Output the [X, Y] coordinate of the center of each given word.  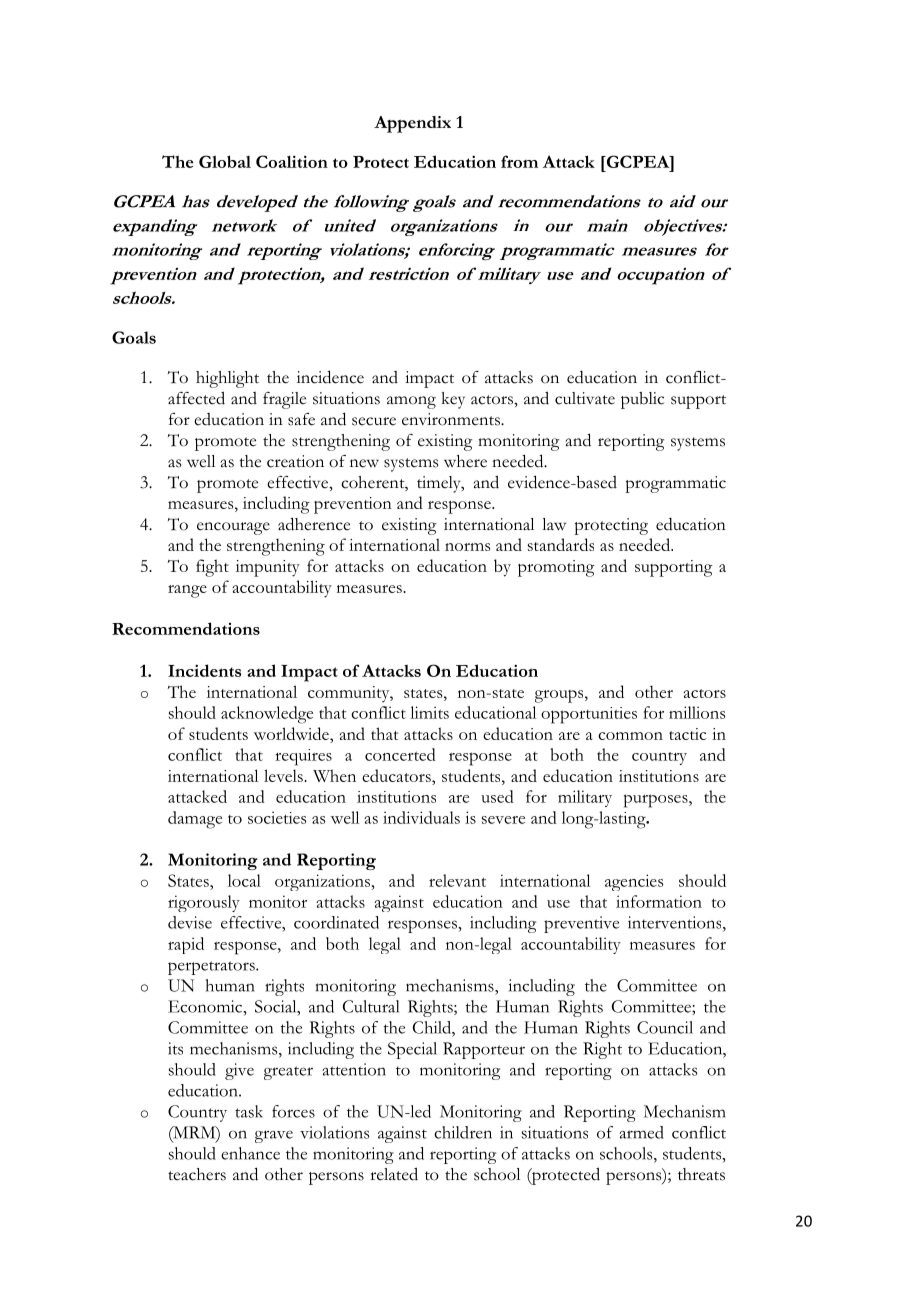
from [519, 161]
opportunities [589, 715]
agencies [634, 882]
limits [429, 712]
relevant [457, 880]
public [642, 400]
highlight [227, 379]
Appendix [412, 124]
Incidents [204, 670]
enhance [250, 1153]
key [453, 400]
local [244, 880]
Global [225, 161]
